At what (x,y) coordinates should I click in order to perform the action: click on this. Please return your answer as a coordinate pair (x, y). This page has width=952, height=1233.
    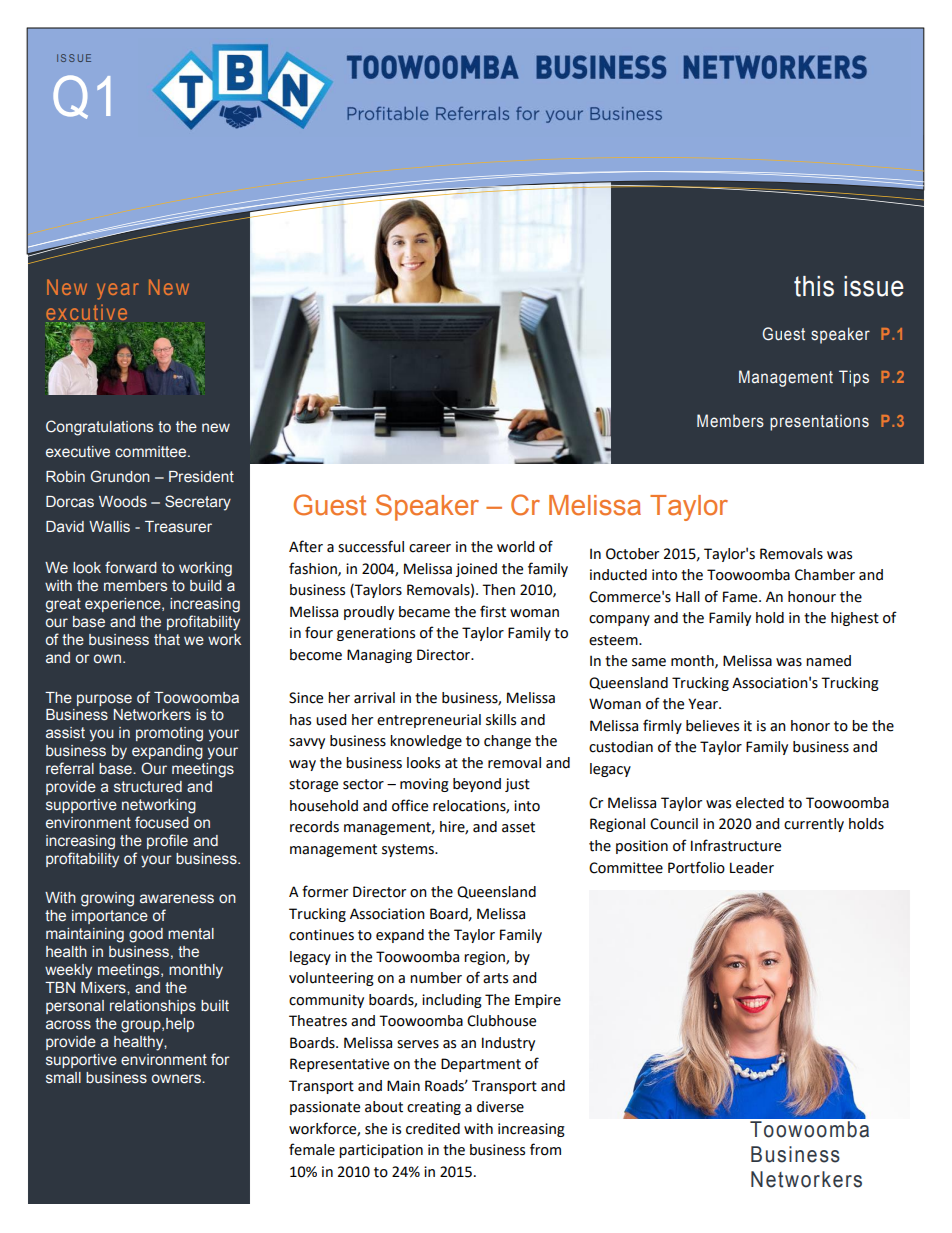
    Looking at the image, I should click on (814, 286).
